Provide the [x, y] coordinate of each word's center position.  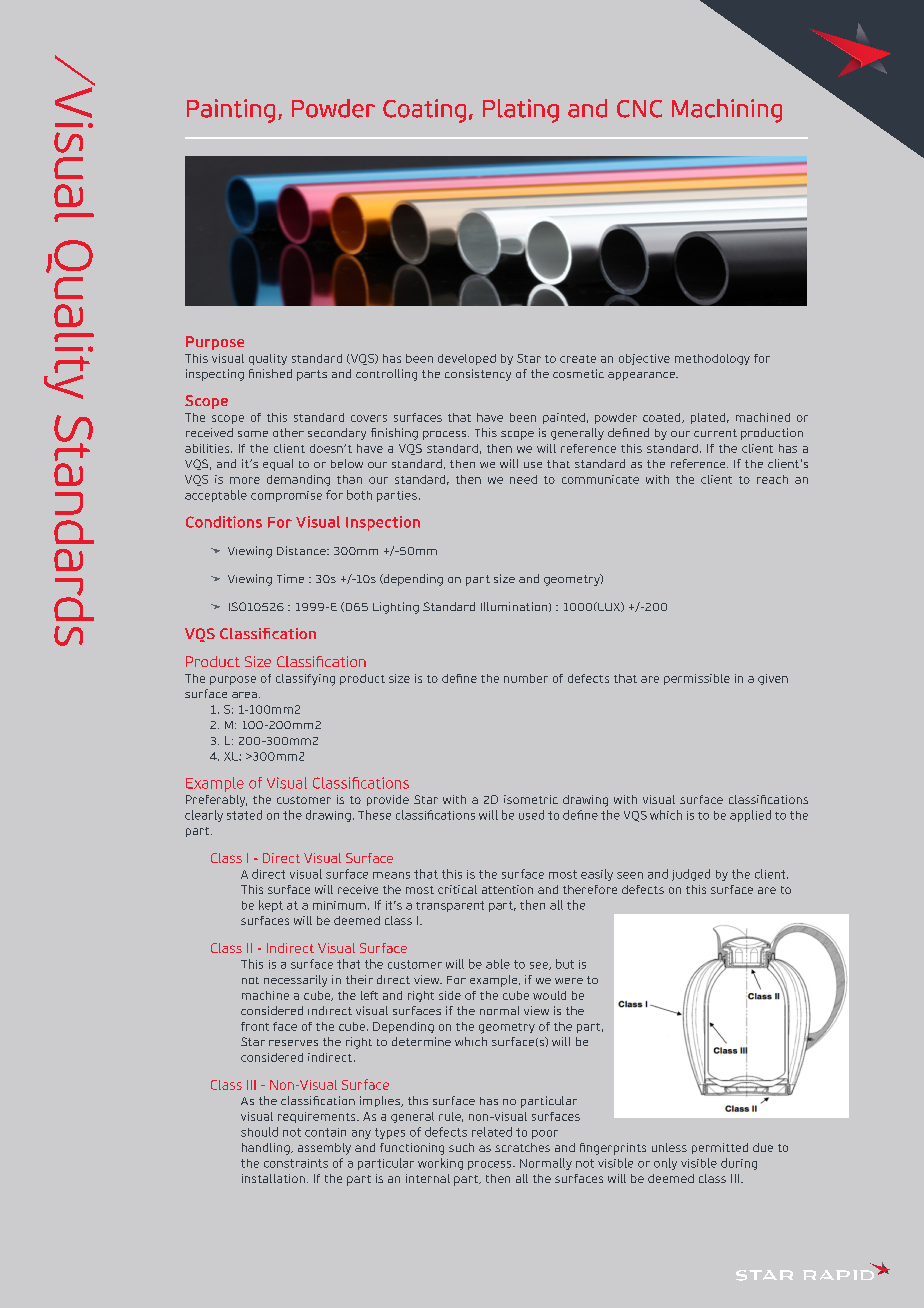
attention [507, 889]
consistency [478, 375]
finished [270, 373]
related [492, 1132]
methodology [712, 359]
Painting [231, 111]
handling [267, 1149]
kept [271, 906]
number [526, 678]
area [244, 695]
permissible [697, 679]
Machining [727, 111]
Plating [521, 111]
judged [691, 875]
